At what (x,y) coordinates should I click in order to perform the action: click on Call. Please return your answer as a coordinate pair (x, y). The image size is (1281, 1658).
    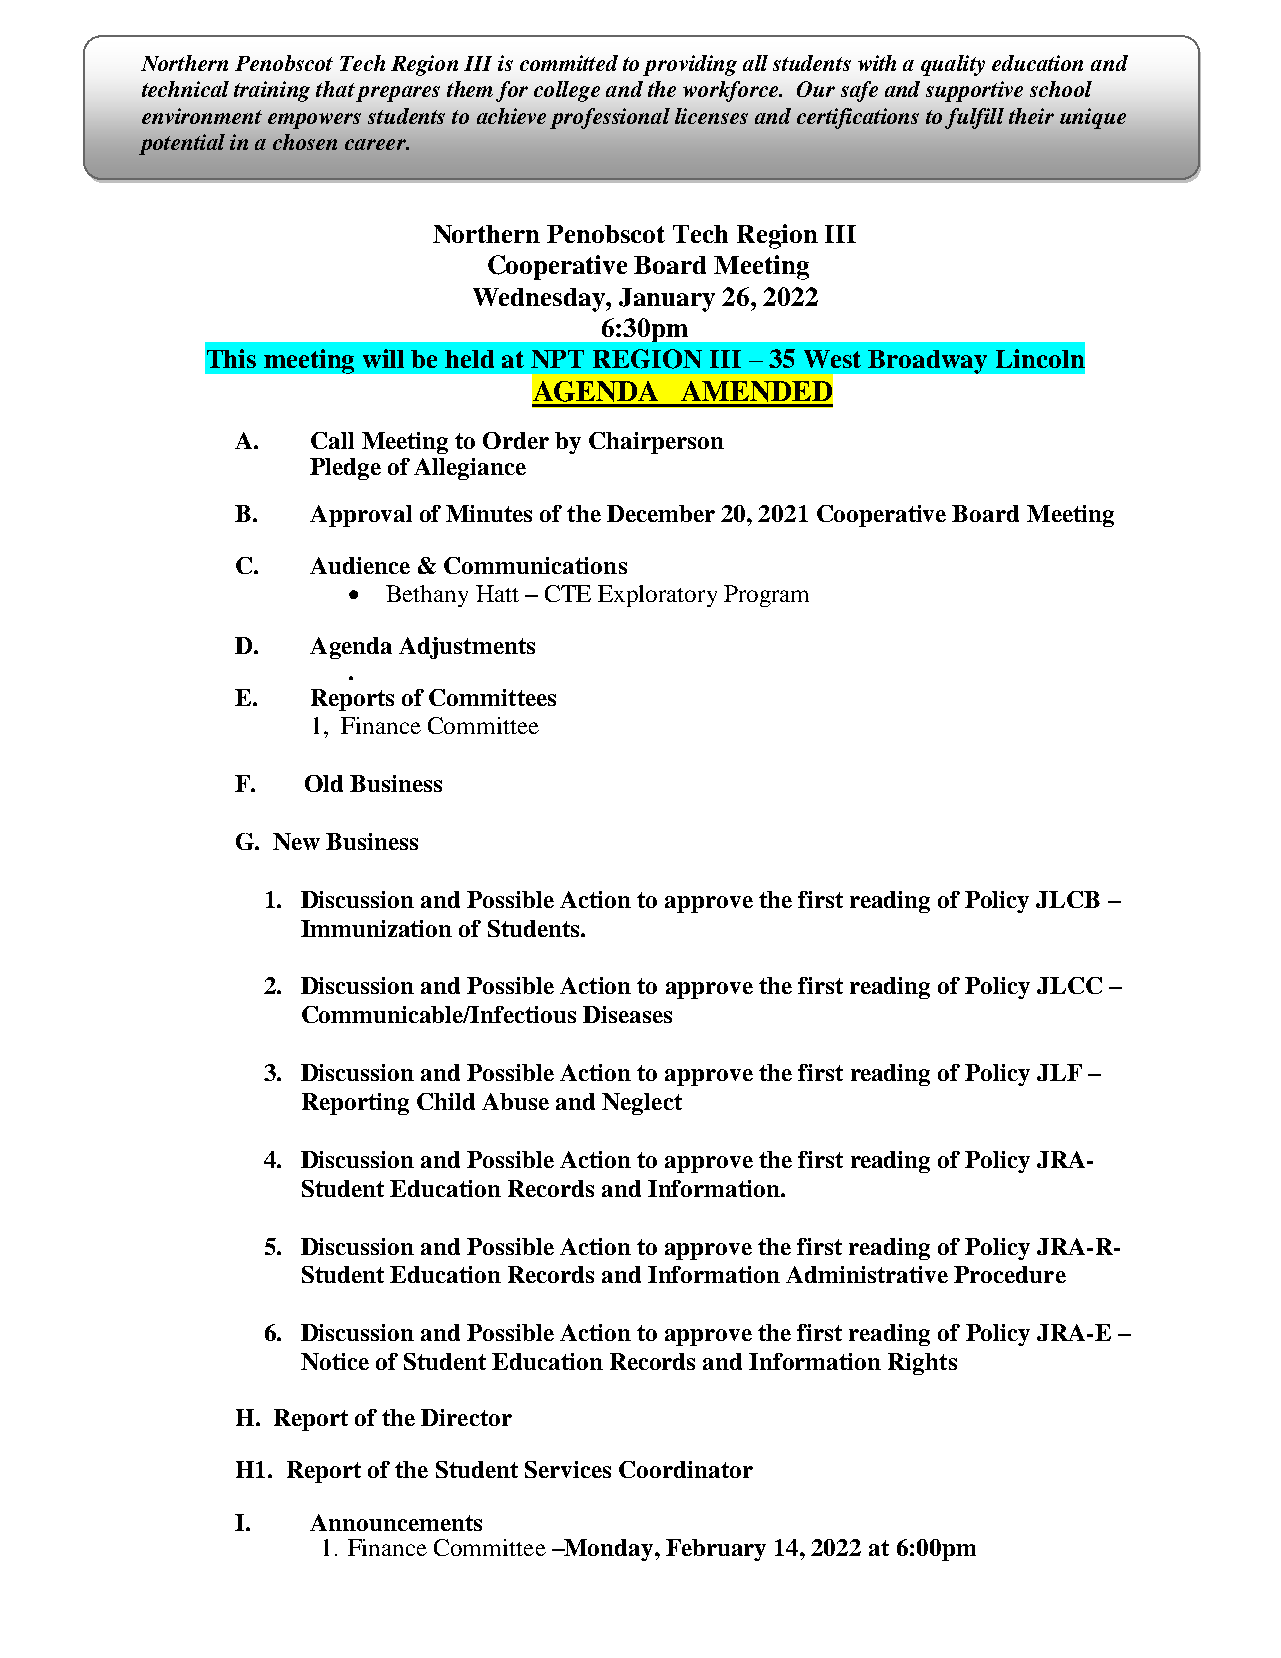
    Looking at the image, I should click on (332, 440).
